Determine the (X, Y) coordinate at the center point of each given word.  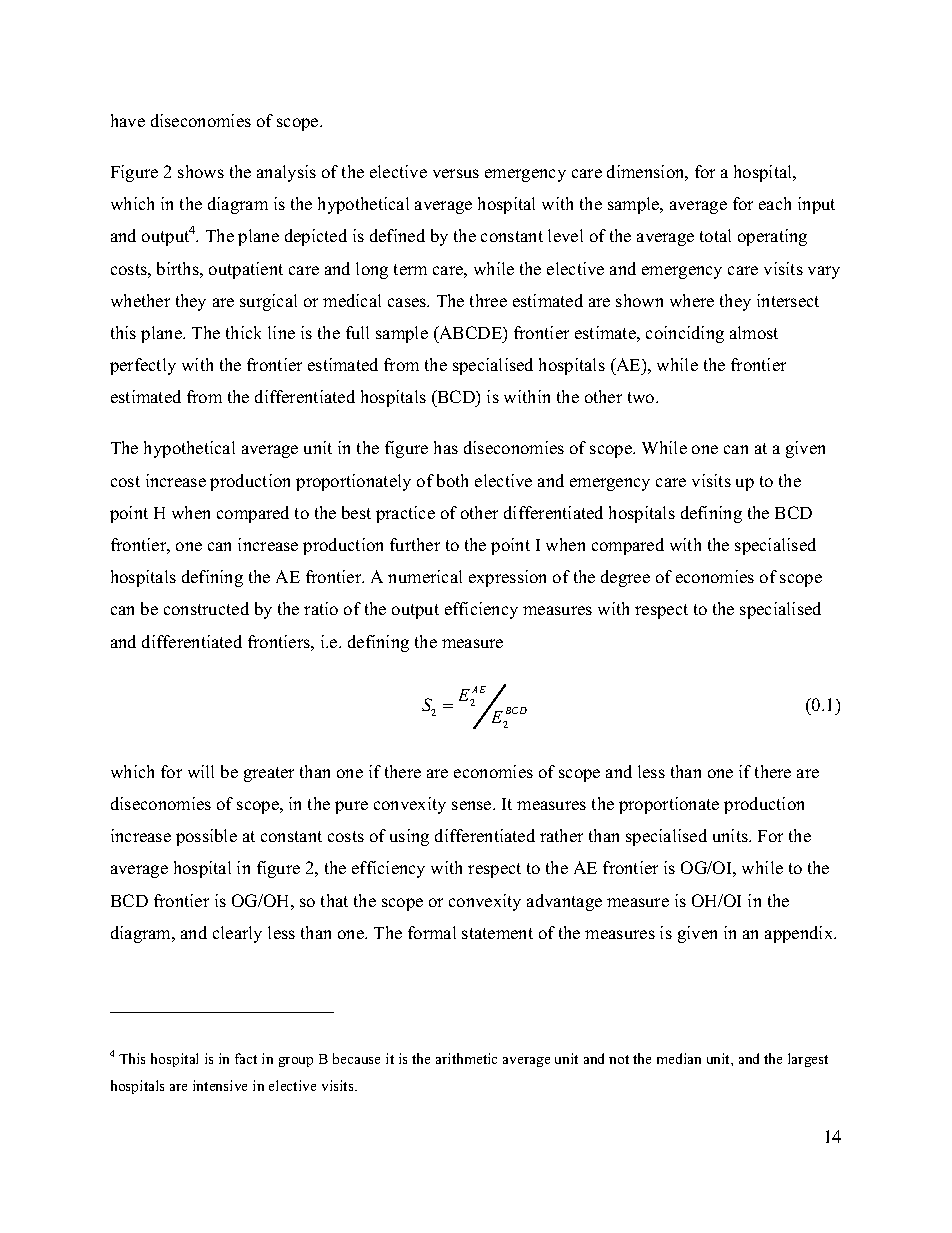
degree (625, 578)
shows (201, 171)
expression (507, 578)
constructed (206, 608)
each (775, 203)
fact (246, 1058)
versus (456, 173)
